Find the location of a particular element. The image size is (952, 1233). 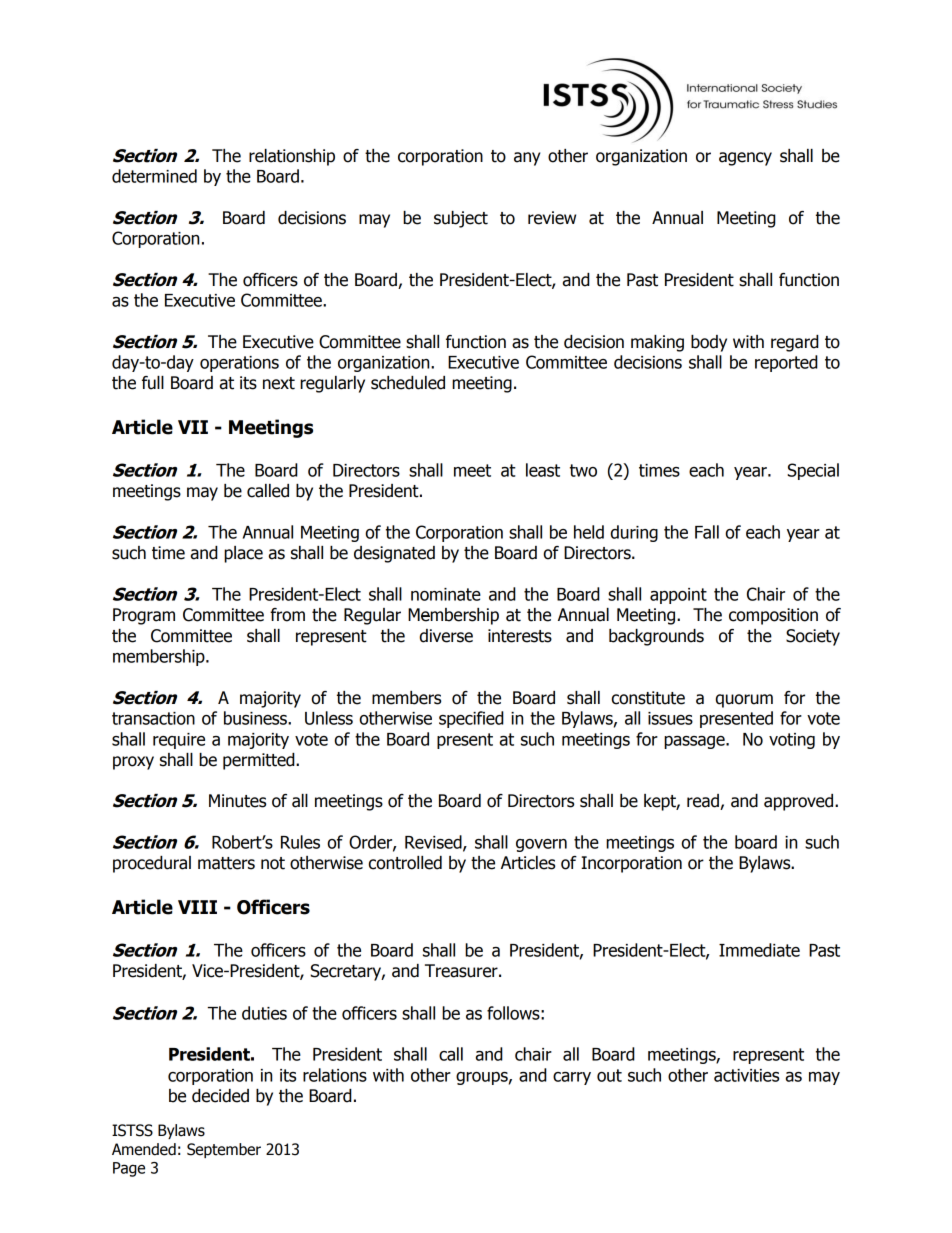

Fall is located at coordinates (707, 532).
